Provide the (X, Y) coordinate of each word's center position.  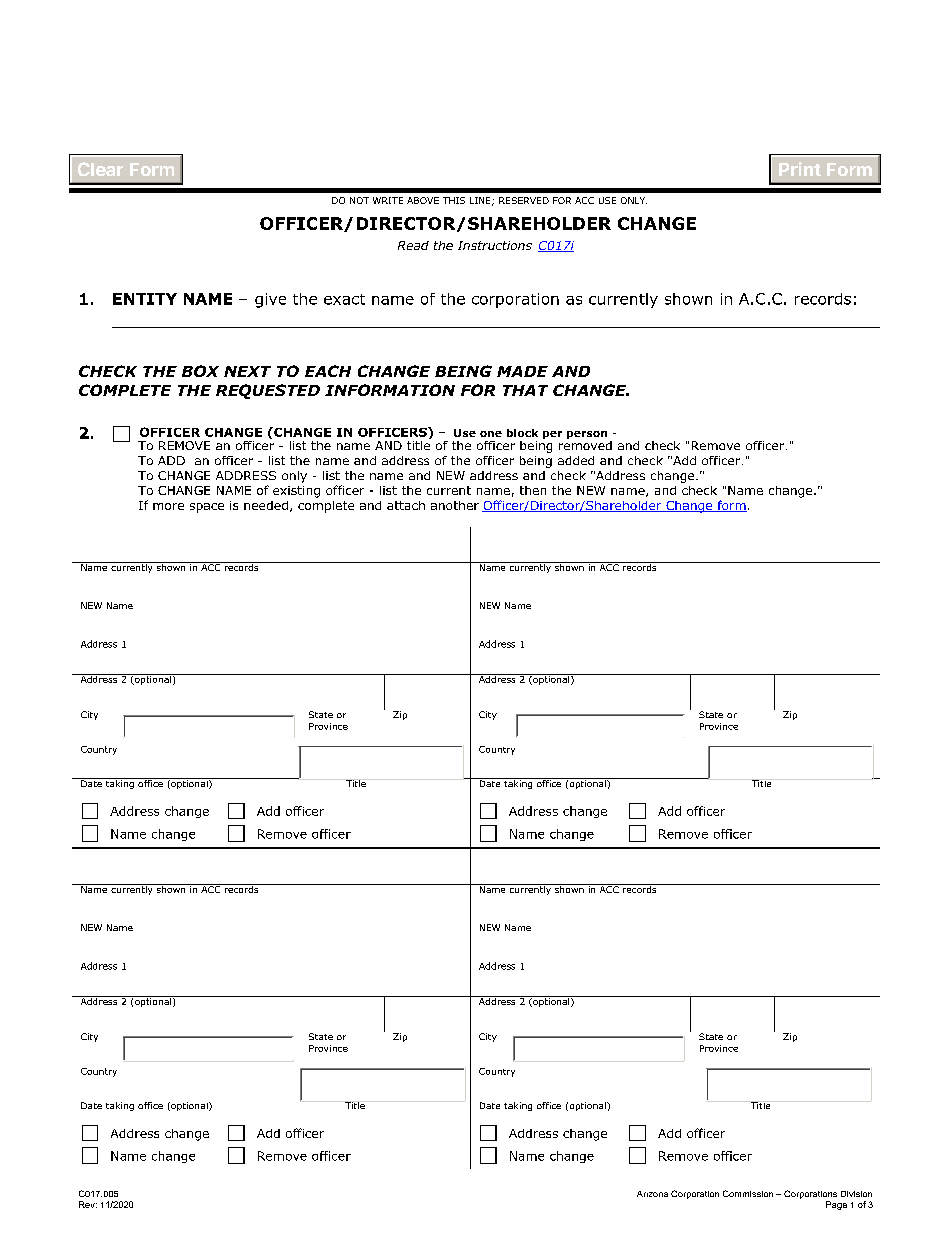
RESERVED (524, 200)
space (207, 508)
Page (836, 1205)
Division (856, 1194)
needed (266, 505)
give (270, 300)
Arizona (652, 1194)
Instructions (495, 245)
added (576, 460)
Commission (748, 1193)
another (455, 505)
